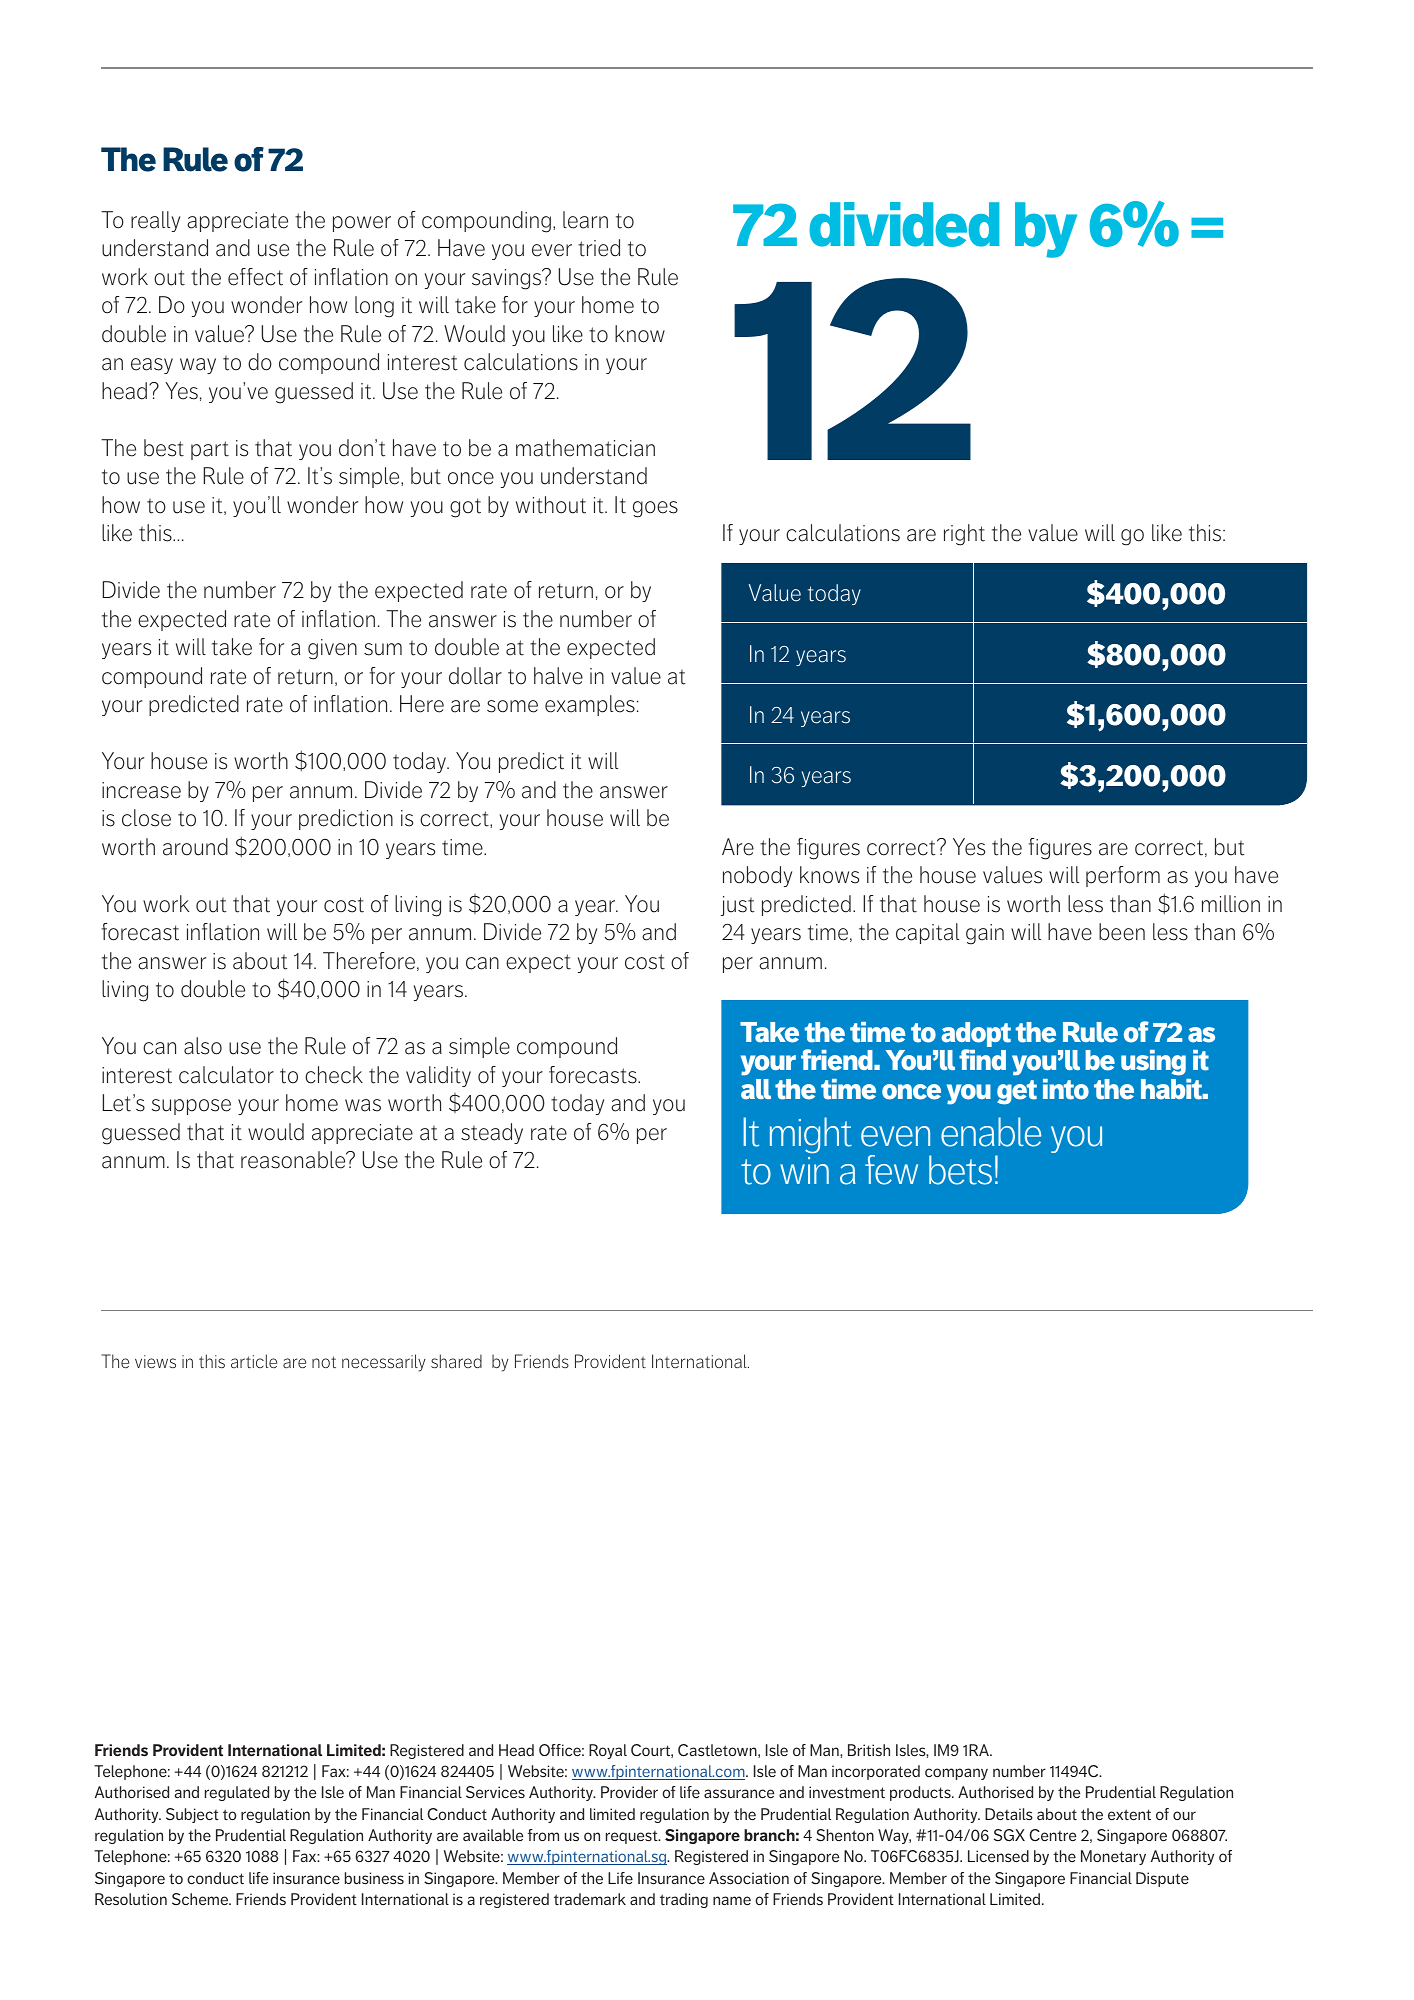  I want to click on goes, so click(655, 509).
